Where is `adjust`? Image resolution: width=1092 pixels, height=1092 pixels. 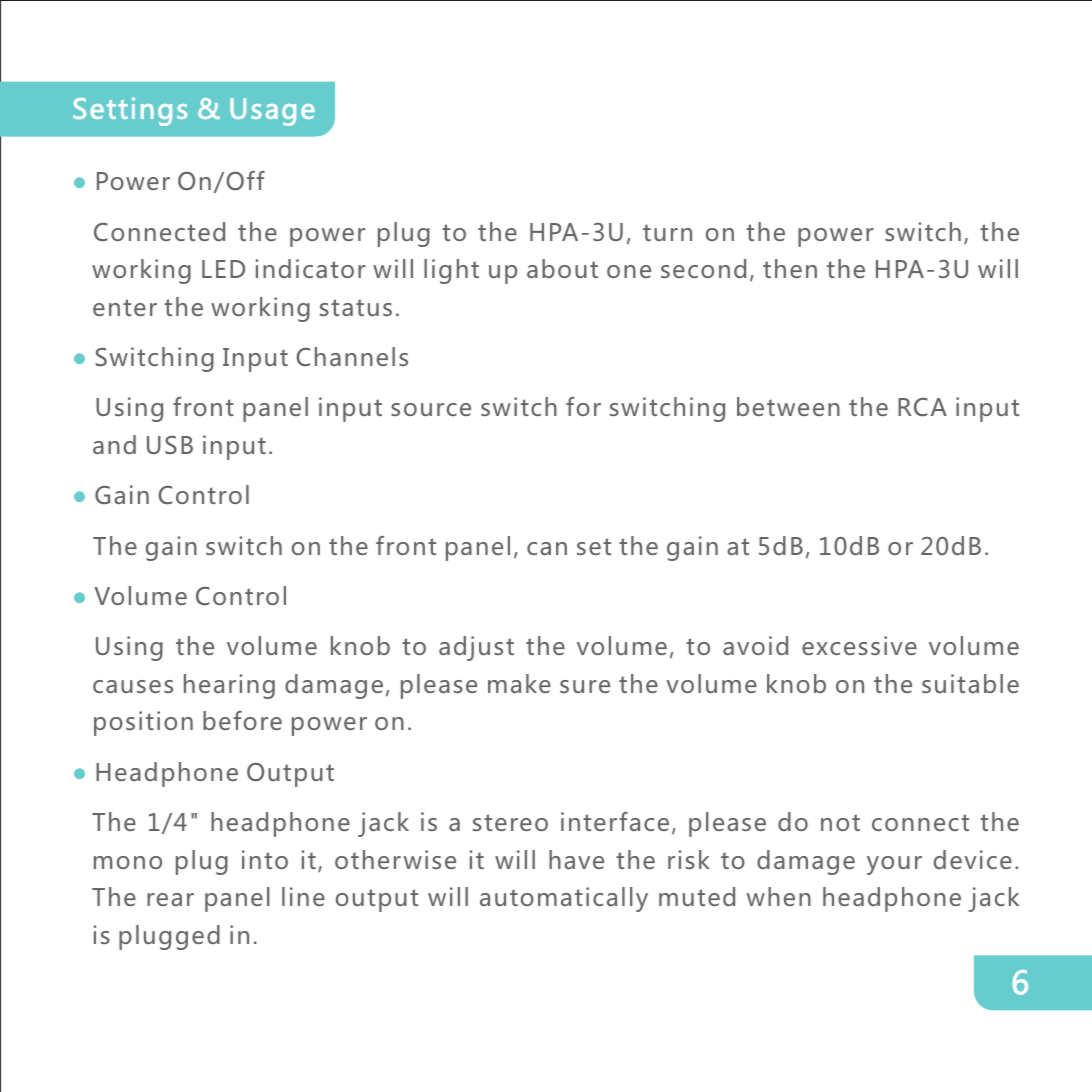
adjust is located at coordinates (476, 648).
